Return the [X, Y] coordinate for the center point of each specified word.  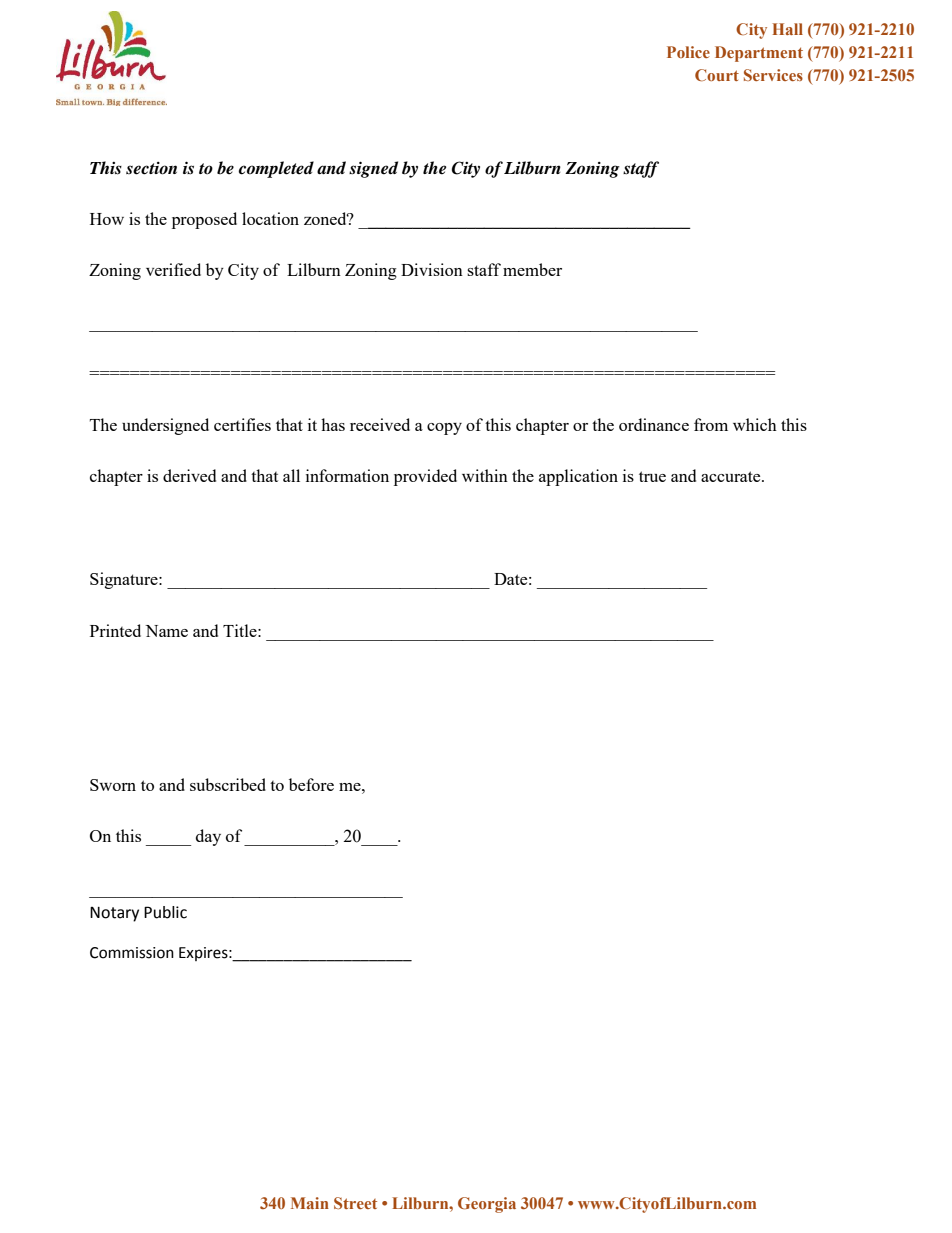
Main [310, 1203]
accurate [732, 476]
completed [276, 169]
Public [165, 912]
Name [166, 631]
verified [173, 269]
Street [355, 1203]
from [711, 424]
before [311, 784]
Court [717, 75]
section [151, 168]
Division [432, 269]
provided [425, 477]
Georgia [487, 1205]
